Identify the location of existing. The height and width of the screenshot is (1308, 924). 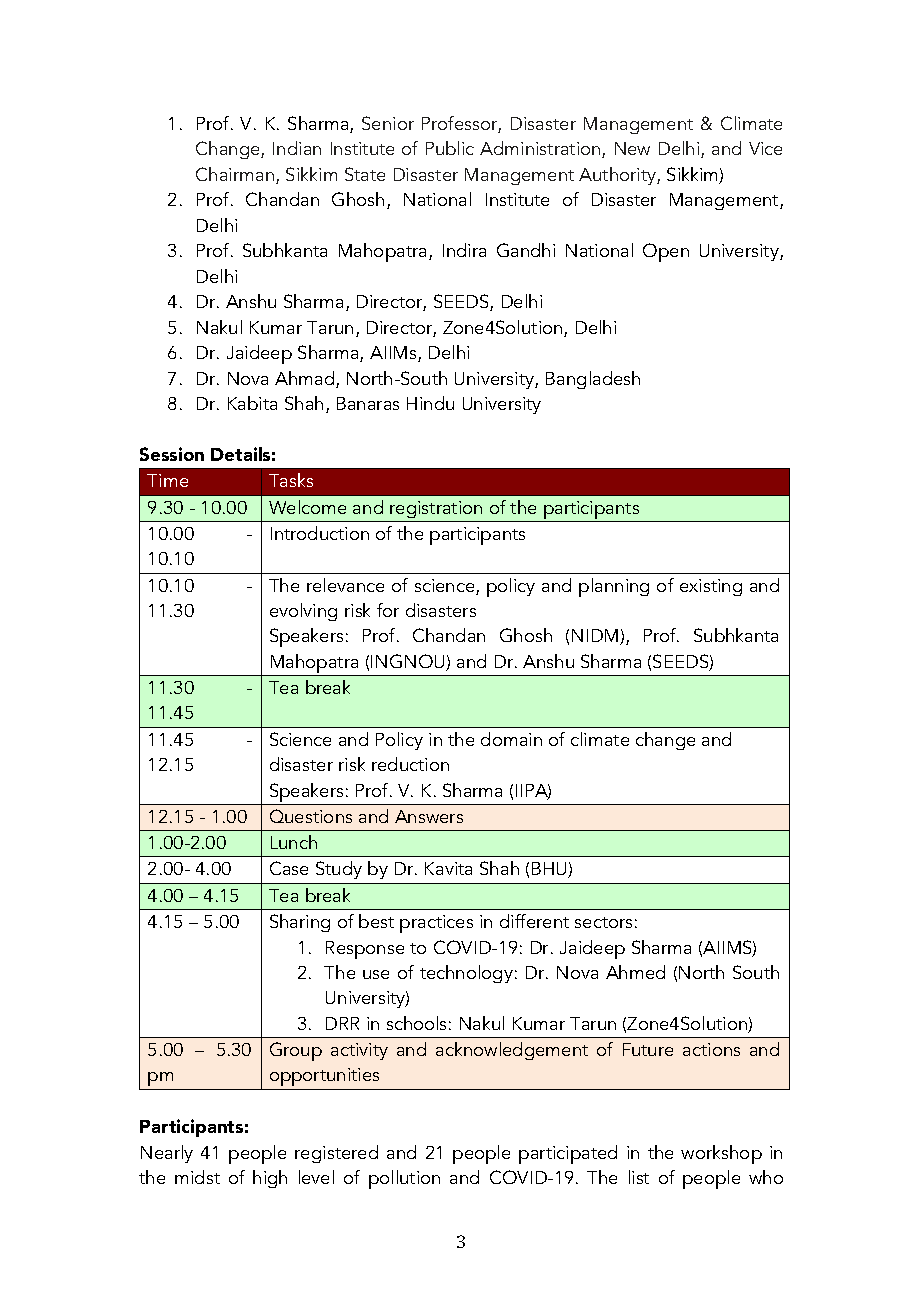
(711, 587).
